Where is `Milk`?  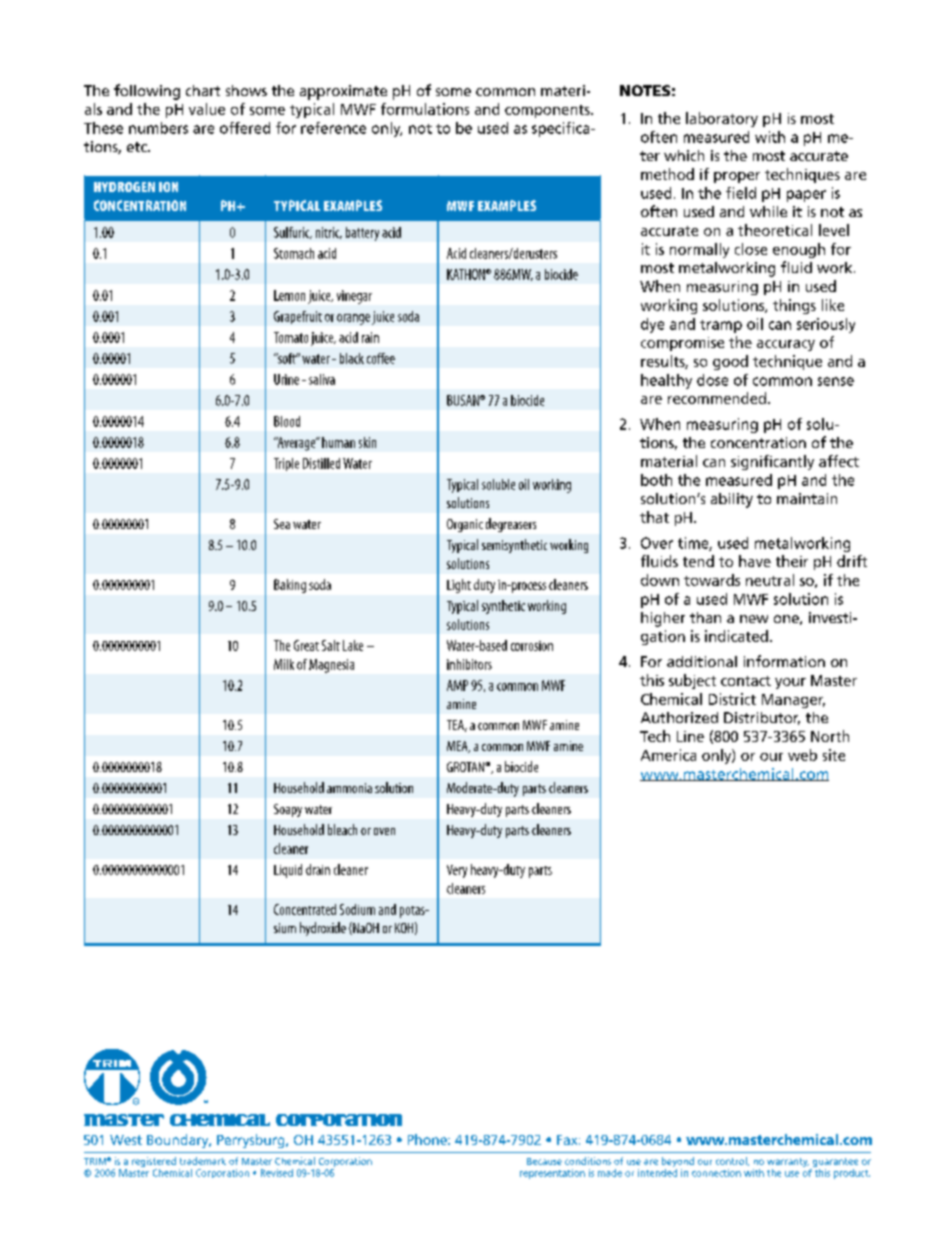
Milk is located at coordinates (284, 664).
